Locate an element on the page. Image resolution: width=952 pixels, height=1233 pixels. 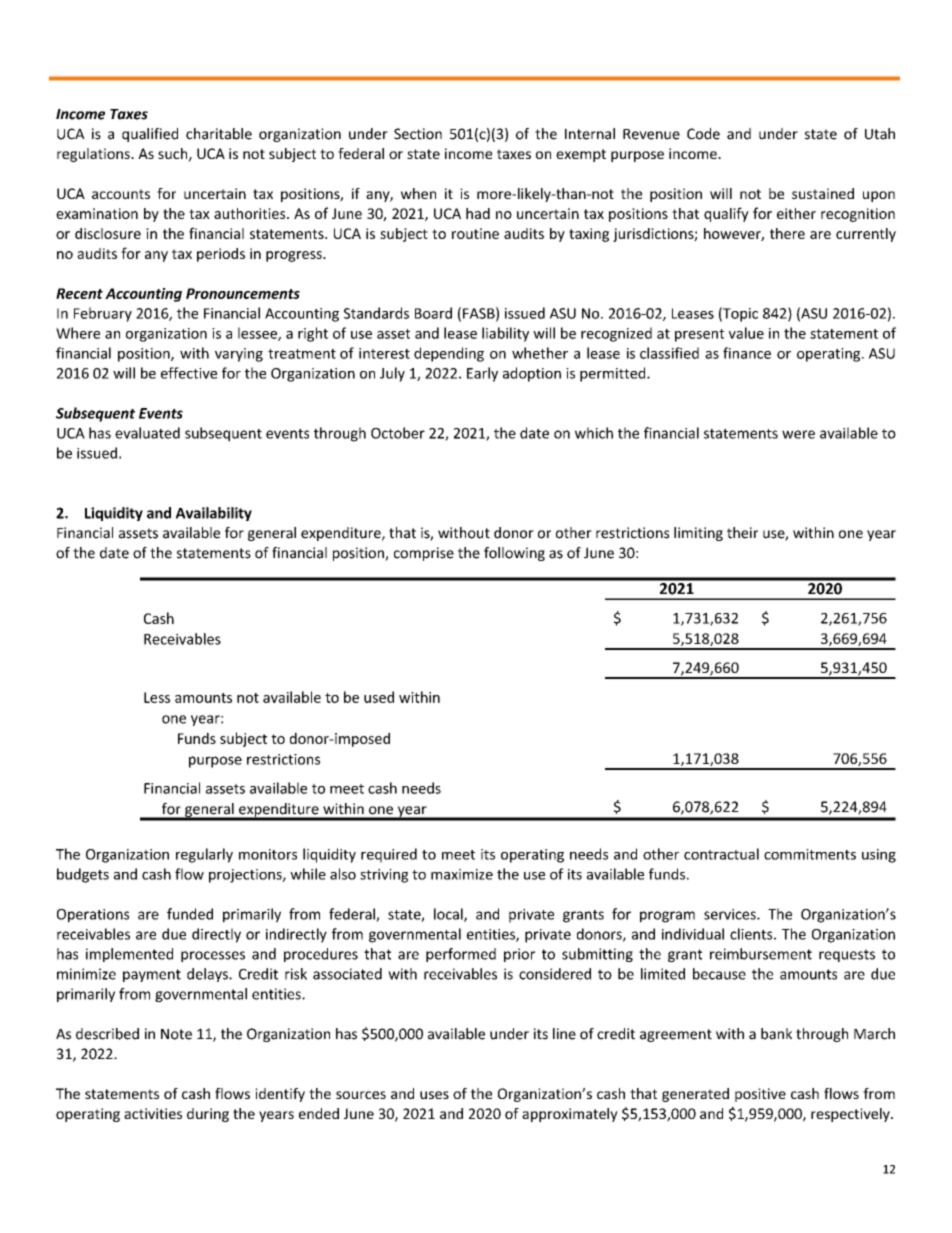
their is located at coordinates (742, 533).
